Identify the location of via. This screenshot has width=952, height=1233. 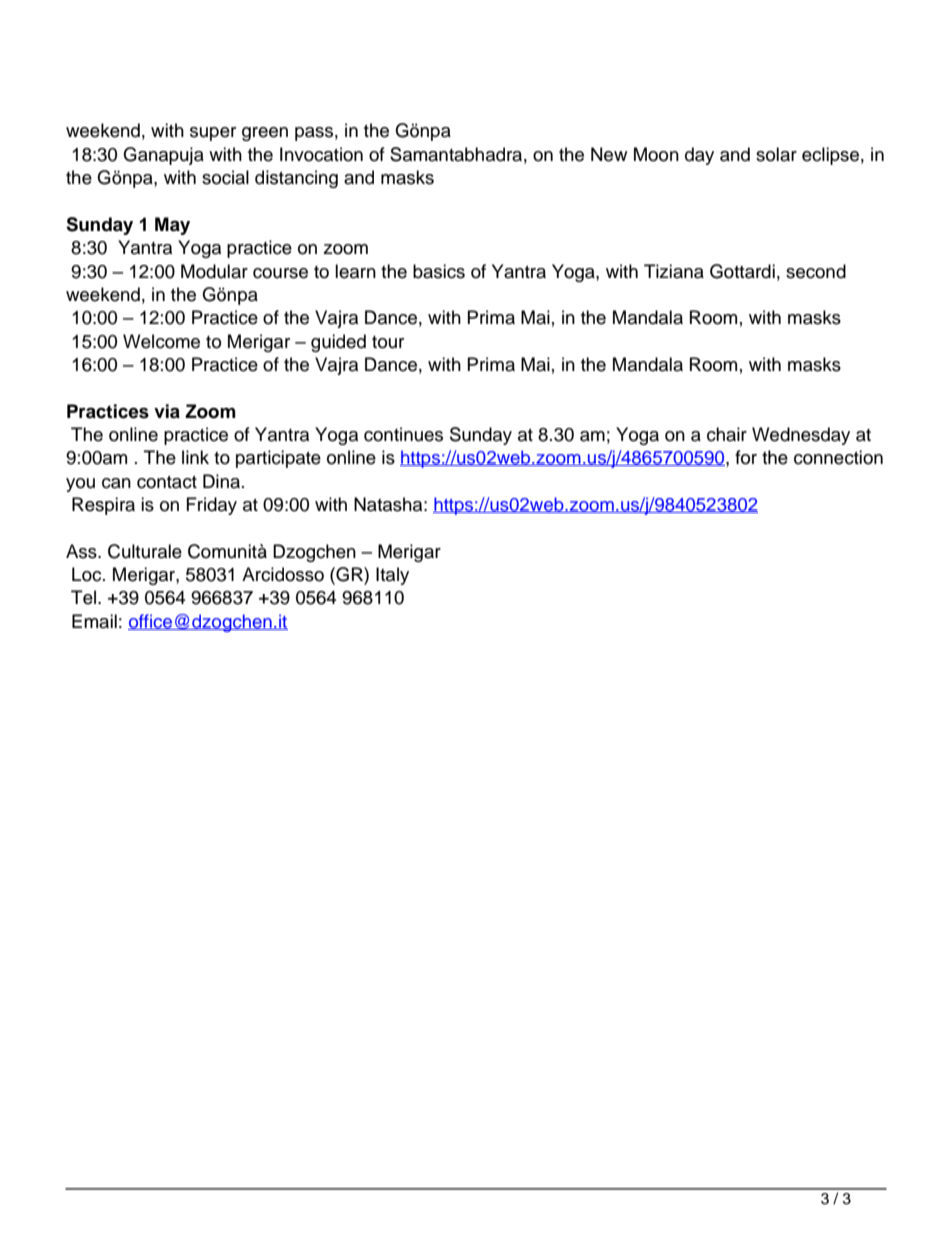
(167, 411).
